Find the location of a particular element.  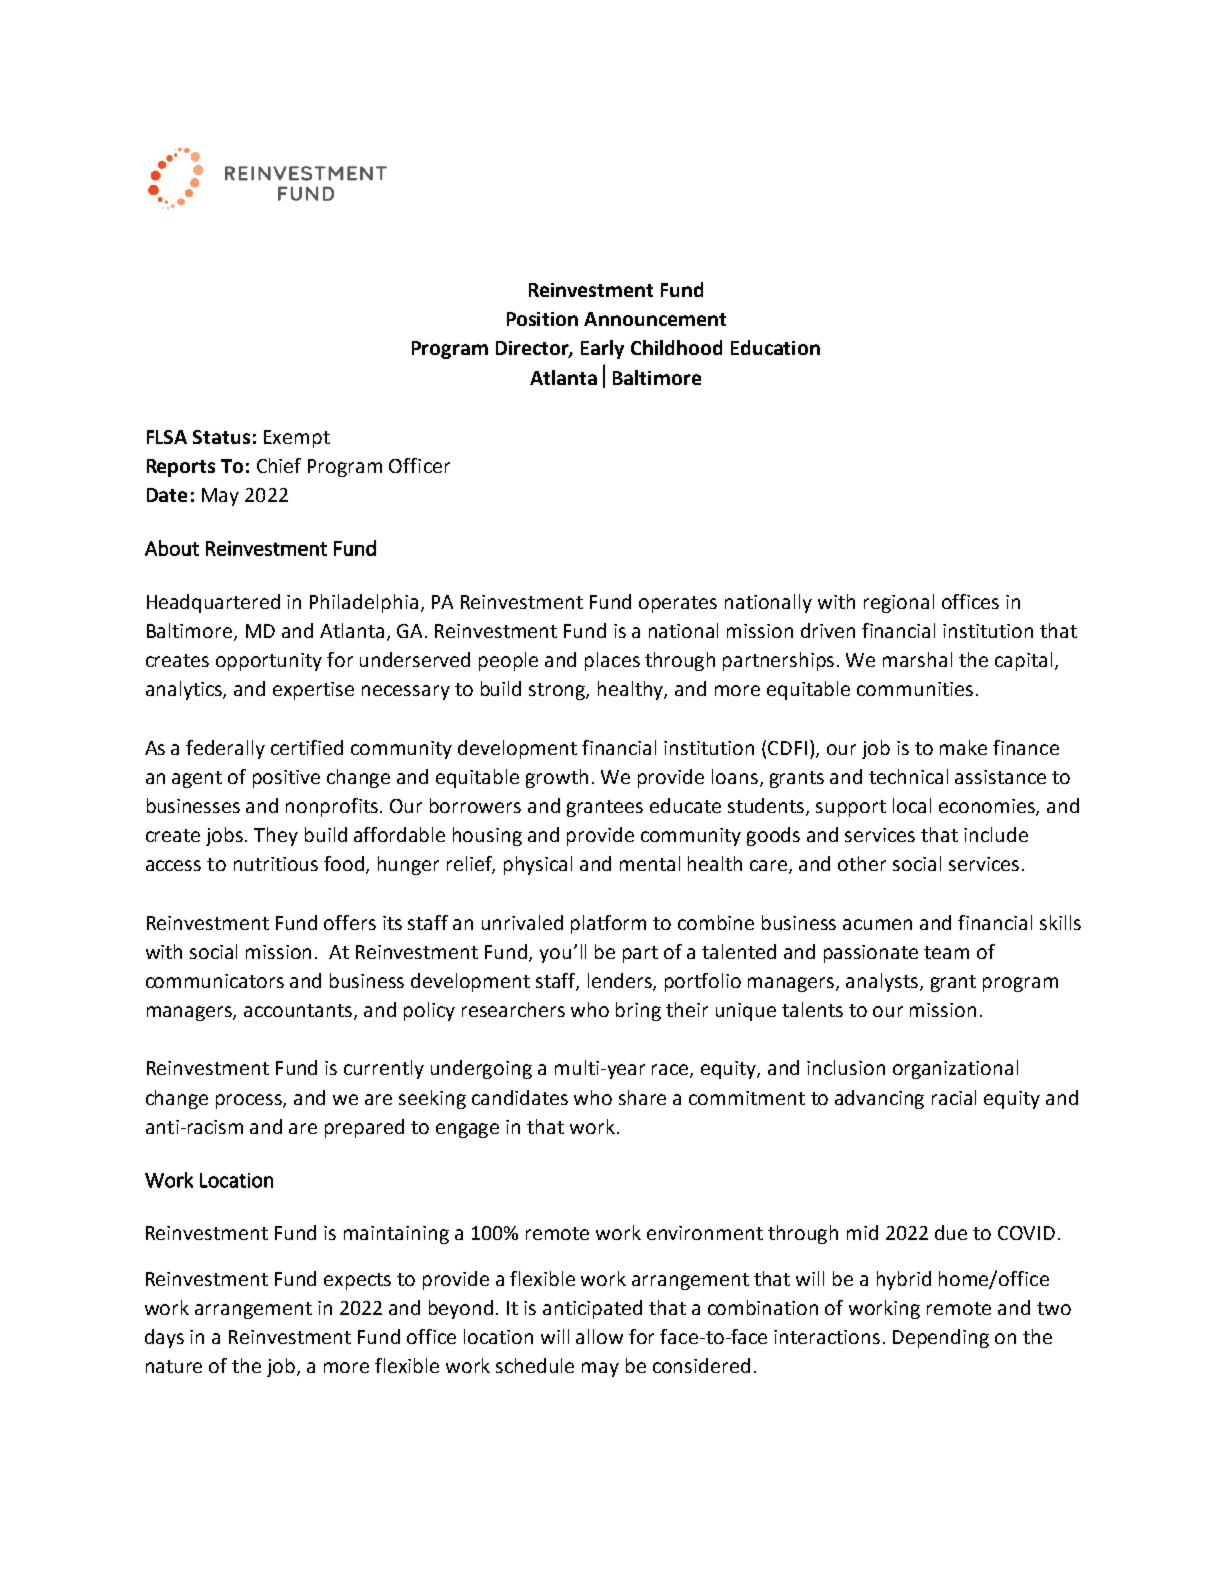

allow is located at coordinates (599, 1336).
